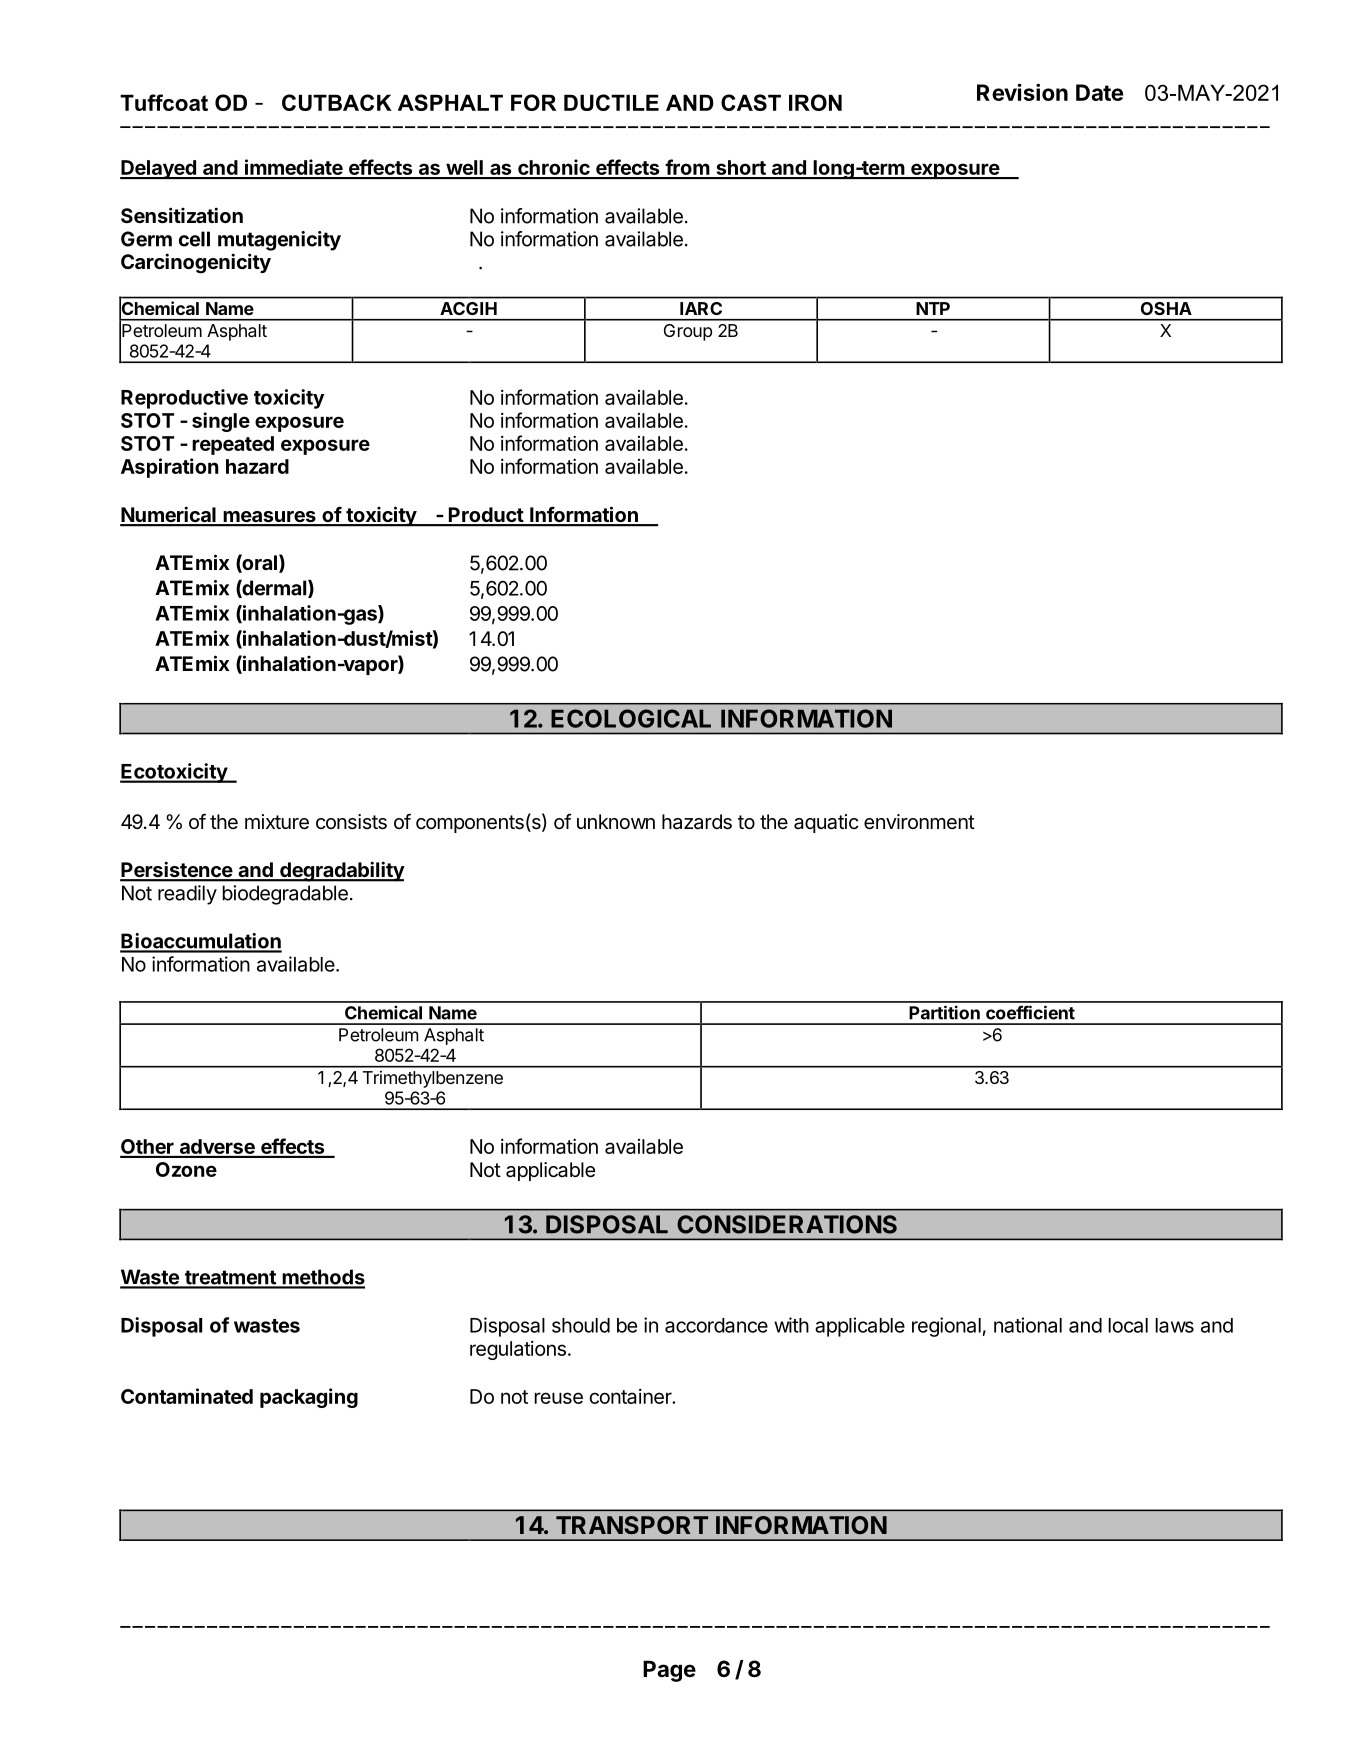 The height and width of the image is (1762, 1362). What do you see at coordinates (309, 1398) in the image?
I see `packaging` at bounding box center [309, 1398].
